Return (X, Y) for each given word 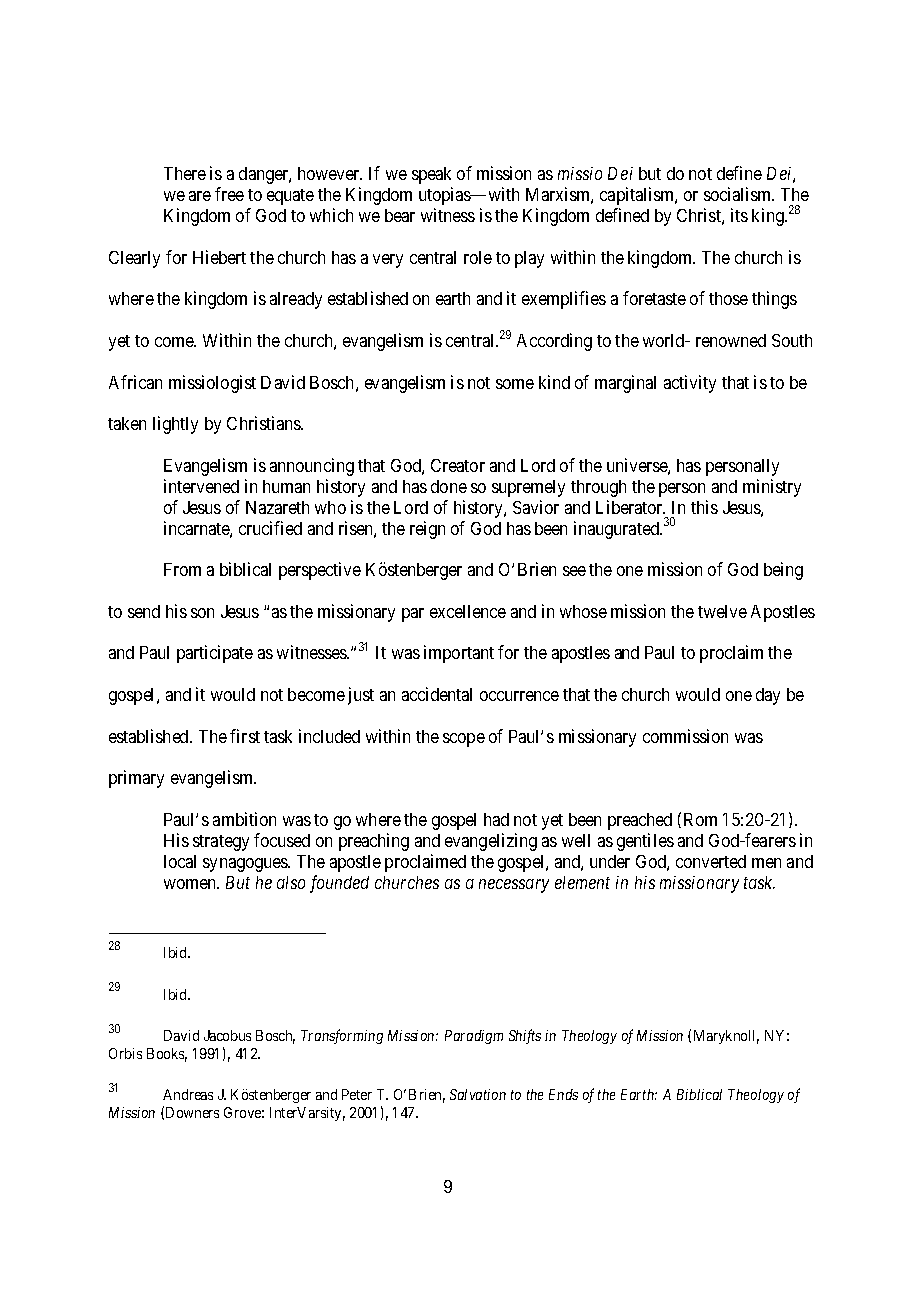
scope (464, 740)
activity (690, 384)
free (229, 194)
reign (427, 530)
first (245, 736)
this (704, 507)
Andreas (188, 1094)
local (180, 861)
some (515, 384)
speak (431, 175)
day (768, 696)
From (182, 569)
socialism (739, 194)
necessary (514, 886)
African (135, 382)
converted (711, 861)
